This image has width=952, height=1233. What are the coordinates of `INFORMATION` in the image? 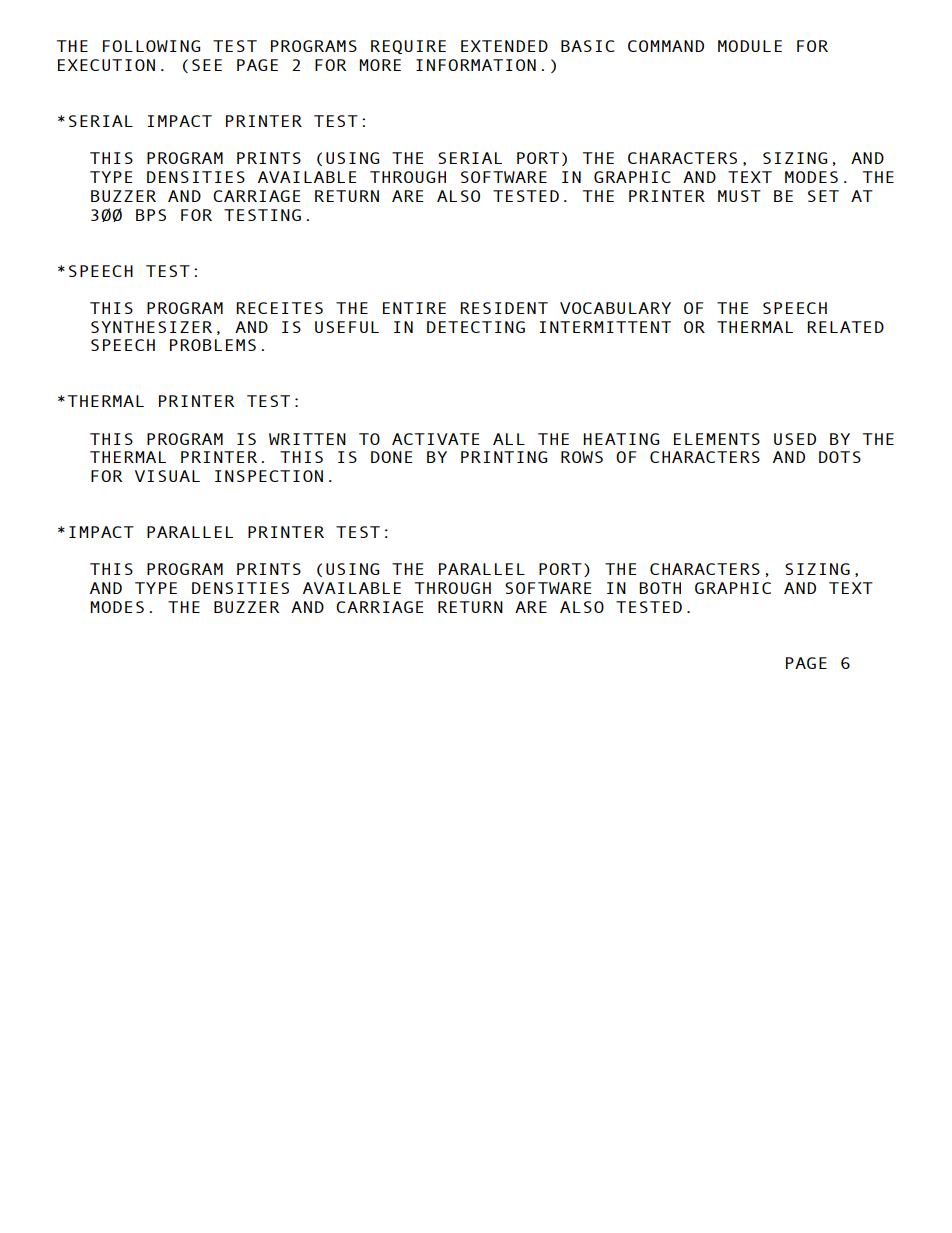 It's located at (476, 65).
